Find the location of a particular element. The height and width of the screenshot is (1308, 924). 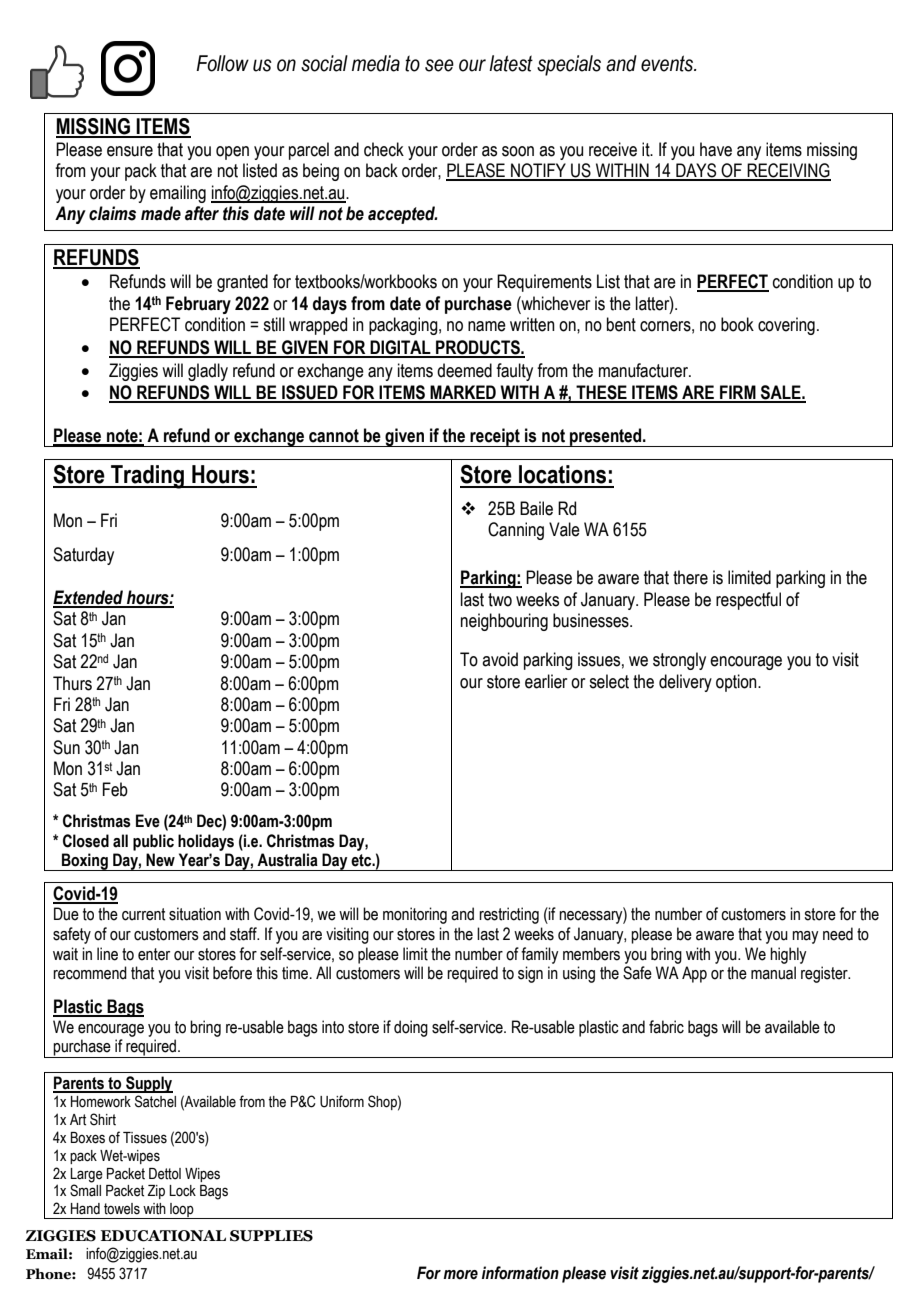

avoid is located at coordinates (500, 659).
